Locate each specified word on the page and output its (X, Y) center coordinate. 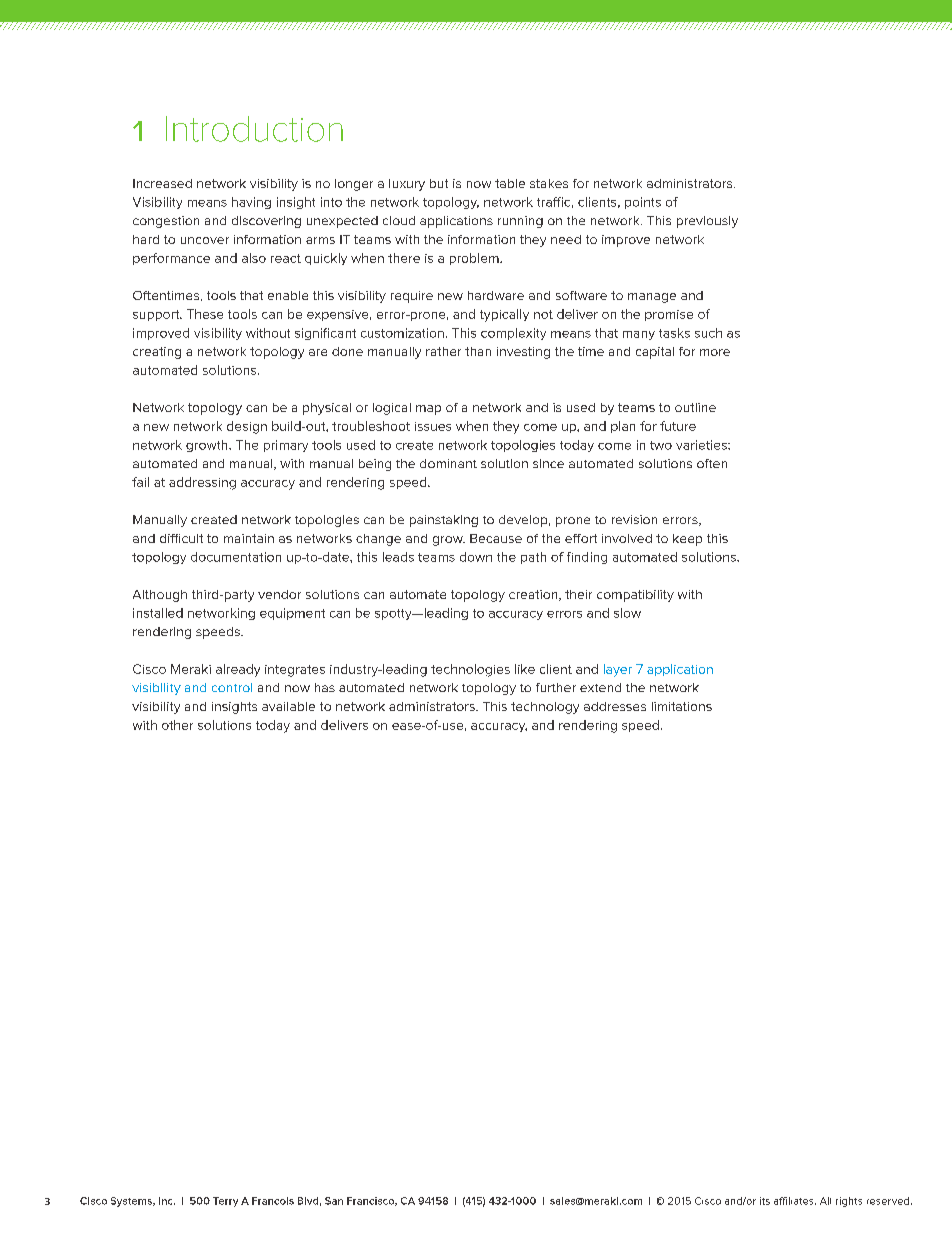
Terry (225, 1202)
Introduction (254, 129)
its (765, 1201)
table (510, 183)
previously (707, 222)
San (334, 1201)
